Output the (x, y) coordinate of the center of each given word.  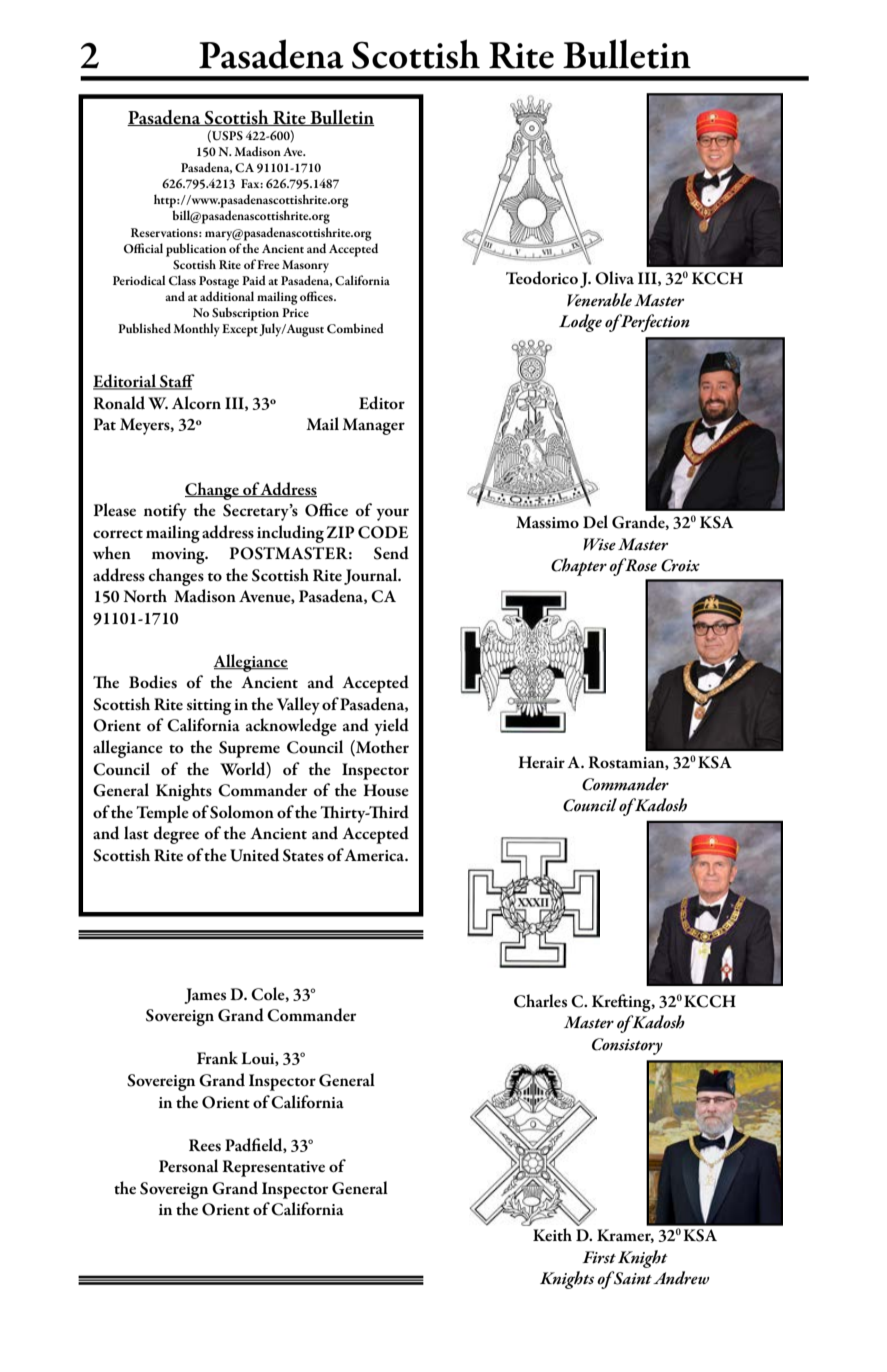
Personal (188, 1166)
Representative (274, 1168)
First (599, 1257)
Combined (355, 328)
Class (182, 280)
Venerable (599, 300)
